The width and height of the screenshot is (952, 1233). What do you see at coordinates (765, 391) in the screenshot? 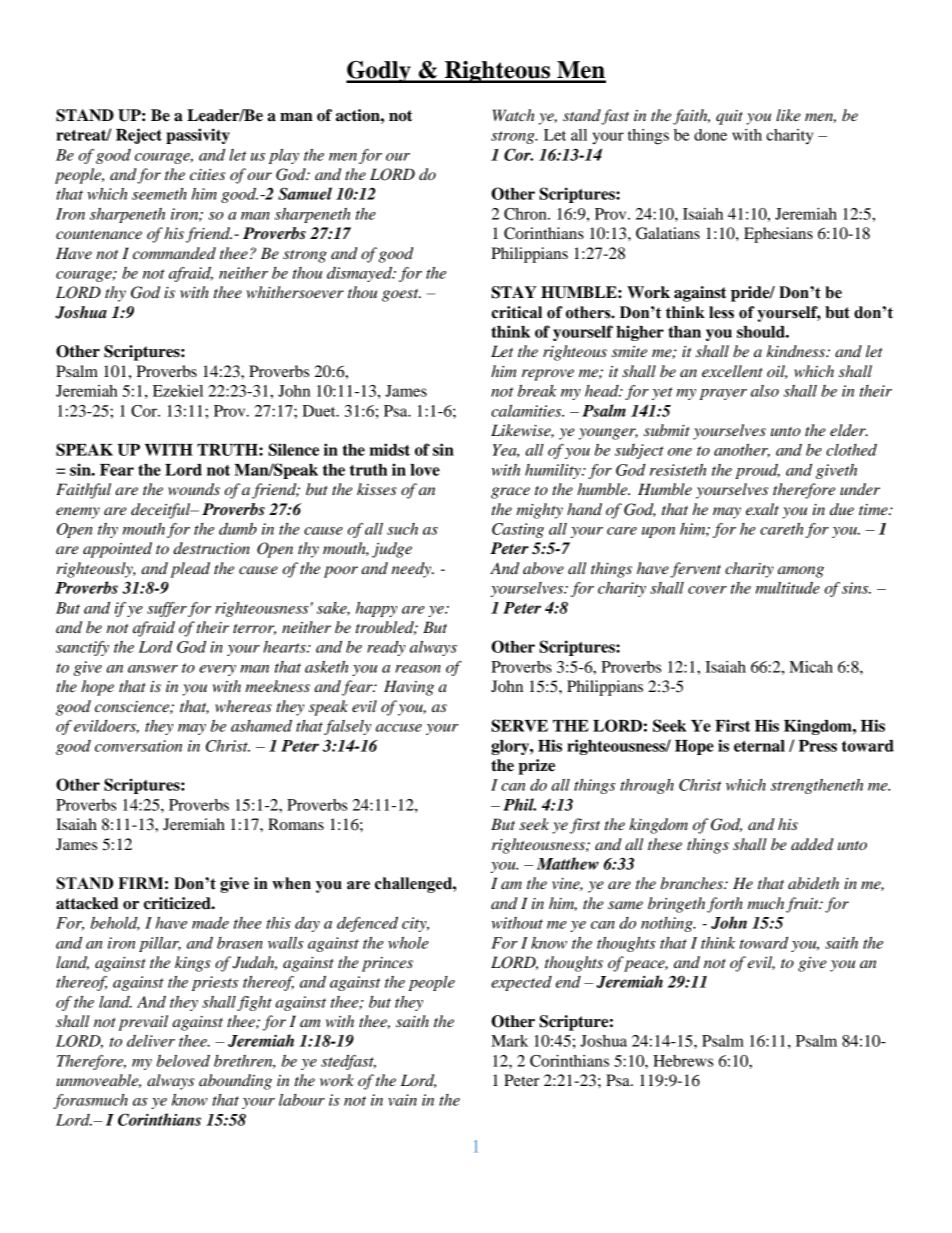
I see `also` at bounding box center [765, 391].
